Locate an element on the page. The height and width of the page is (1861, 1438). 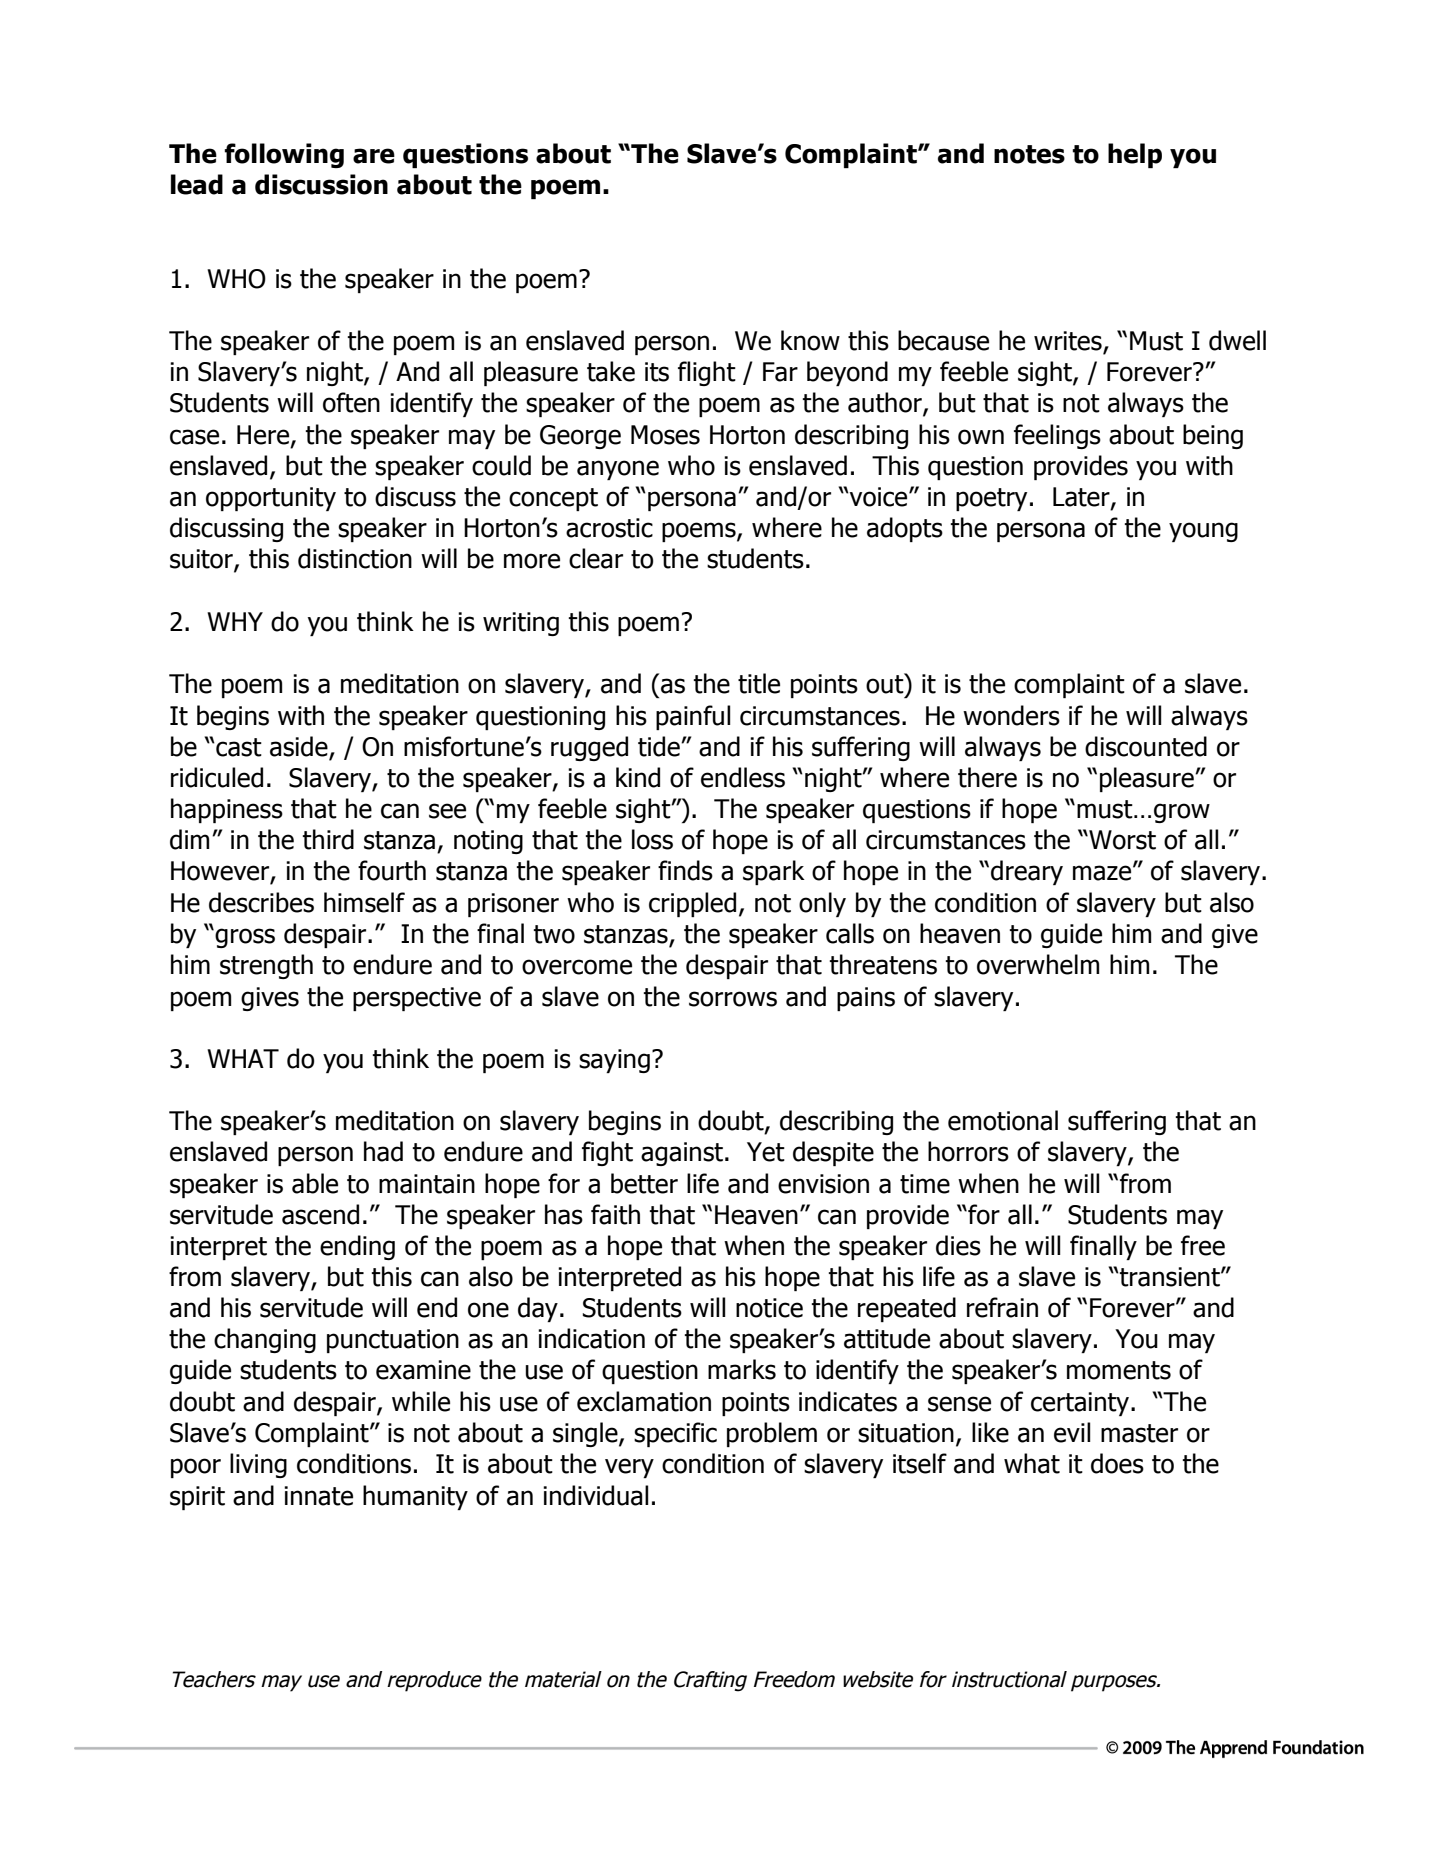
overwhelm is located at coordinates (1038, 964).
